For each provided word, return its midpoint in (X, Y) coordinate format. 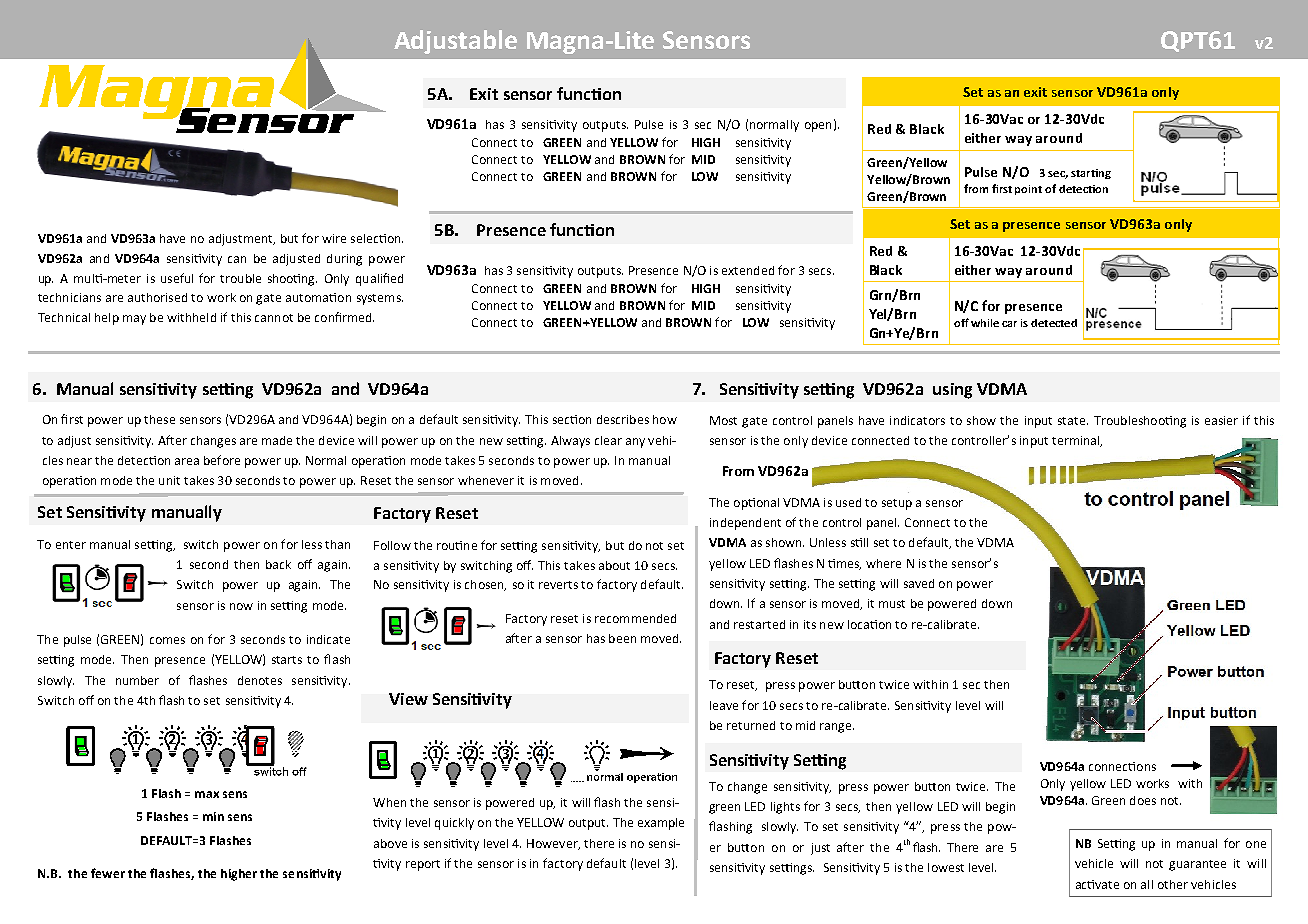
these (159, 419)
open (818, 127)
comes (167, 640)
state (1073, 421)
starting (1091, 174)
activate (1097, 884)
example (661, 824)
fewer (108, 873)
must (892, 604)
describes (623, 419)
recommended (635, 618)
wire (334, 238)
